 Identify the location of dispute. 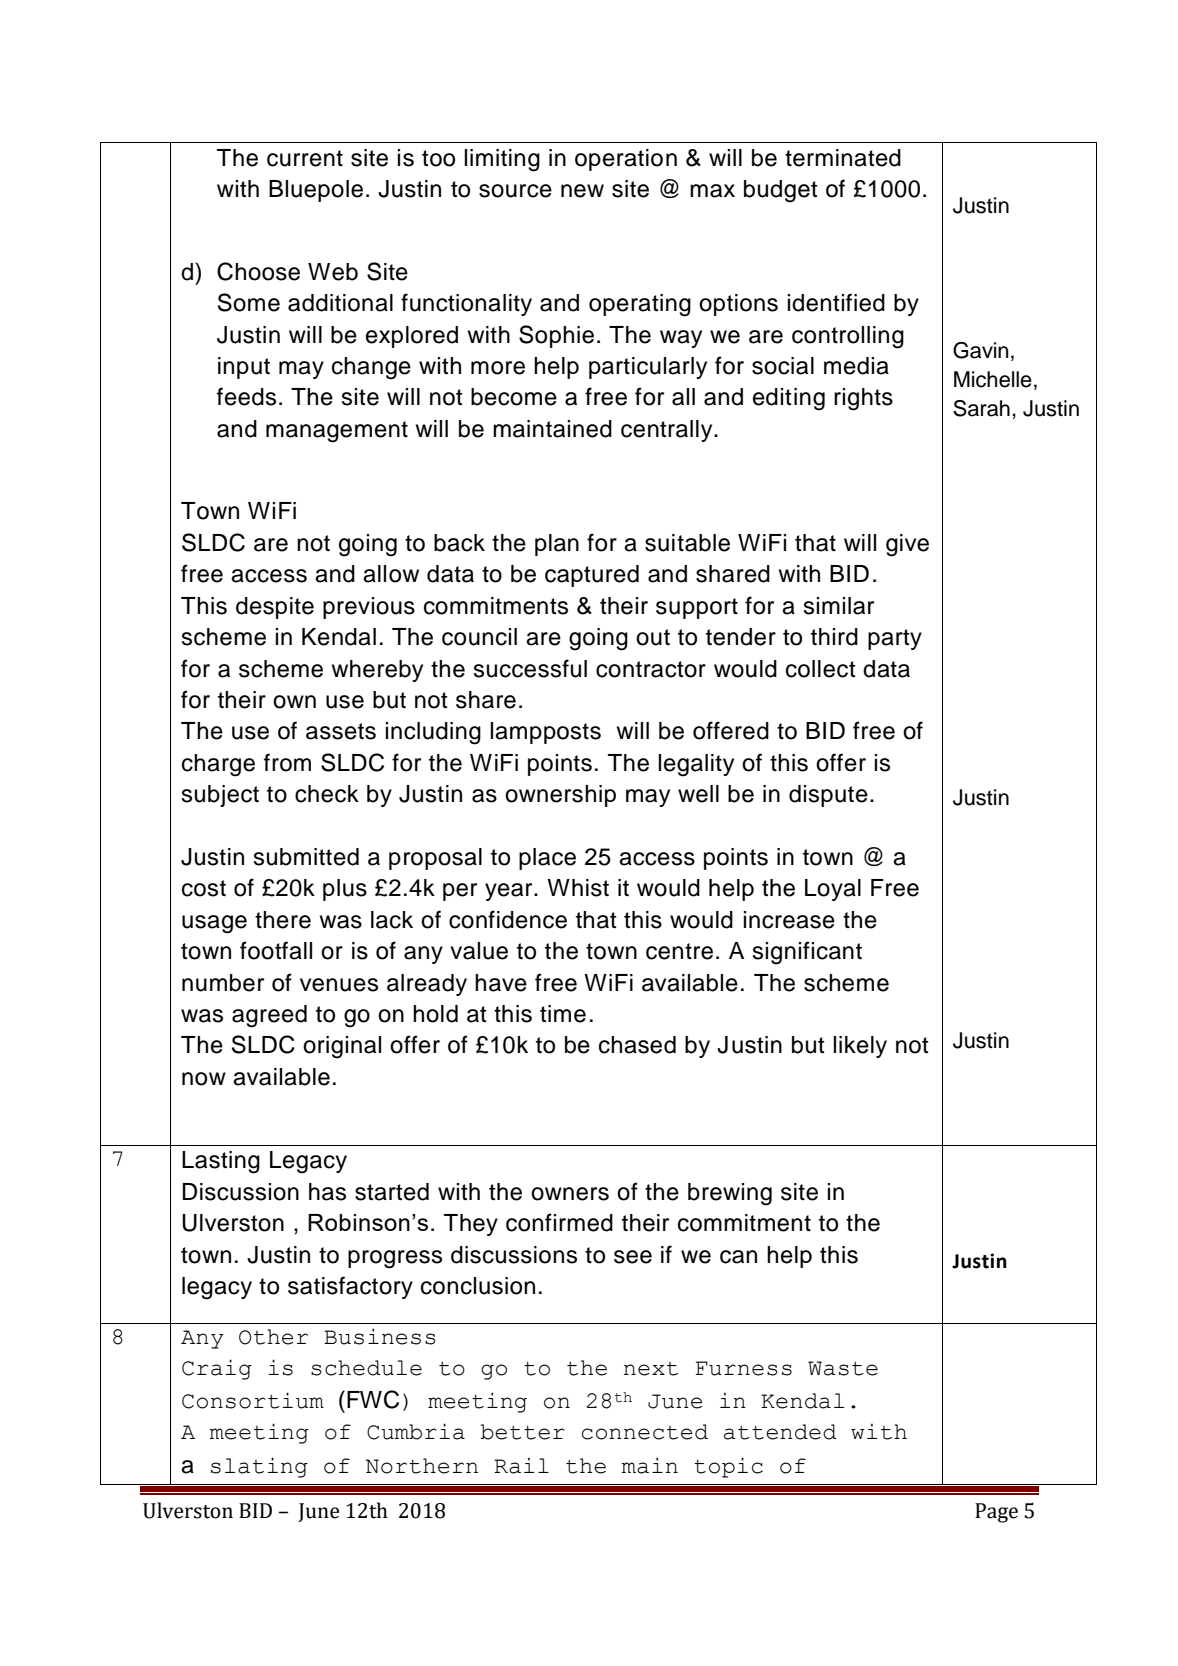
(828, 796).
